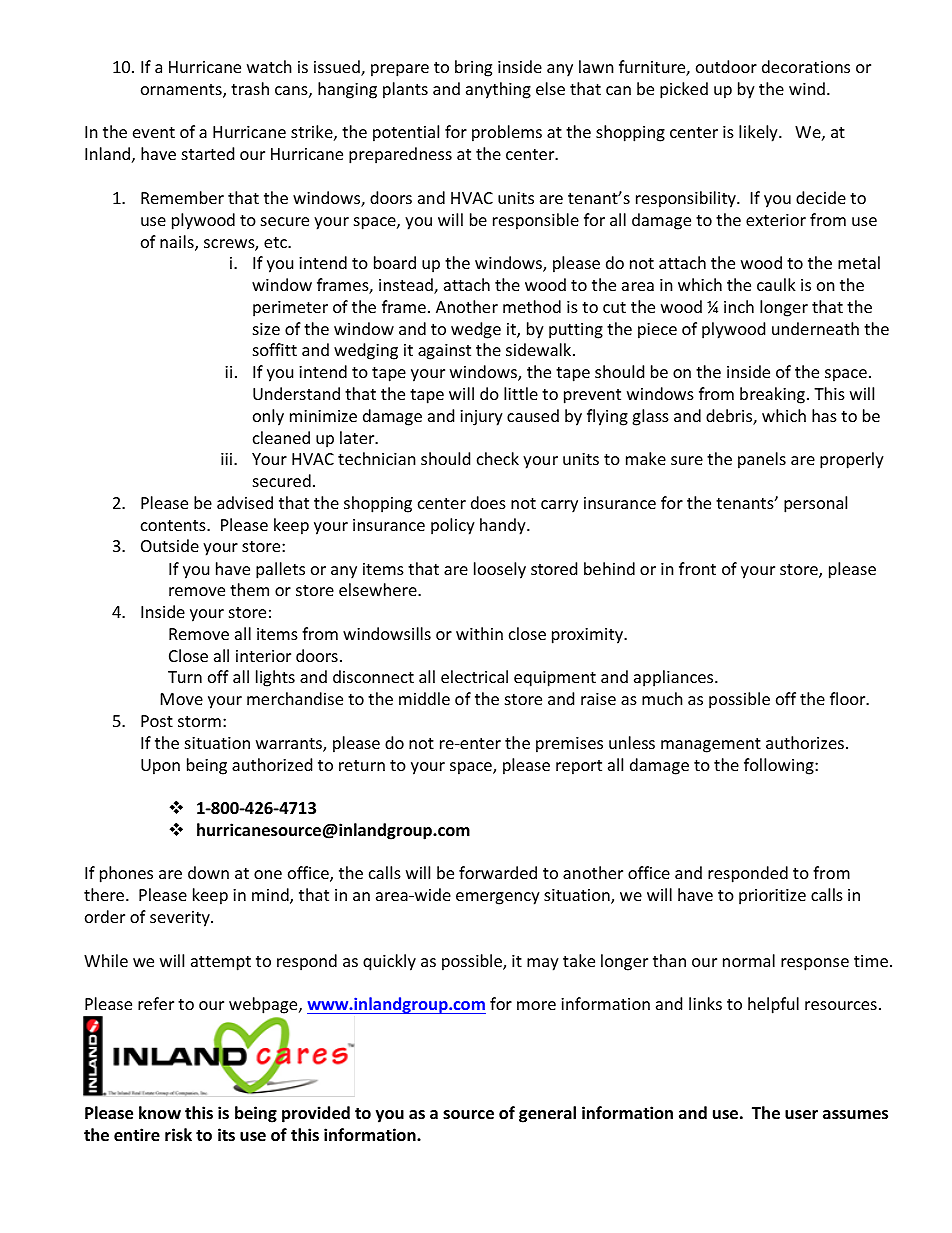 This image has height=1233, width=952. What do you see at coordinates (547, 1114) in the image?
I see `general` at bounding box center [547, 1114].
